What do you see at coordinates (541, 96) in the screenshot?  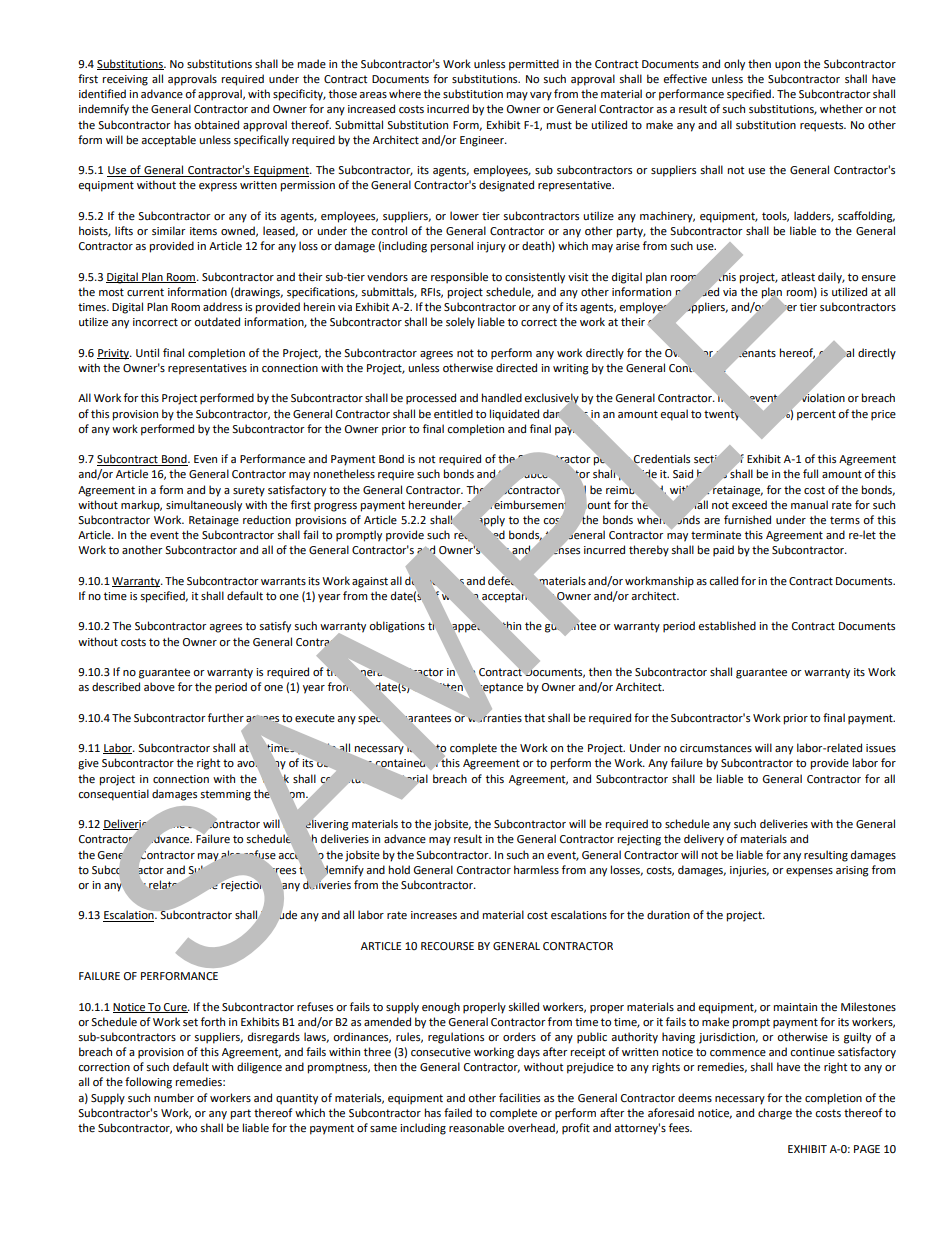 I see `vary` at bounding box center [541, 96].
